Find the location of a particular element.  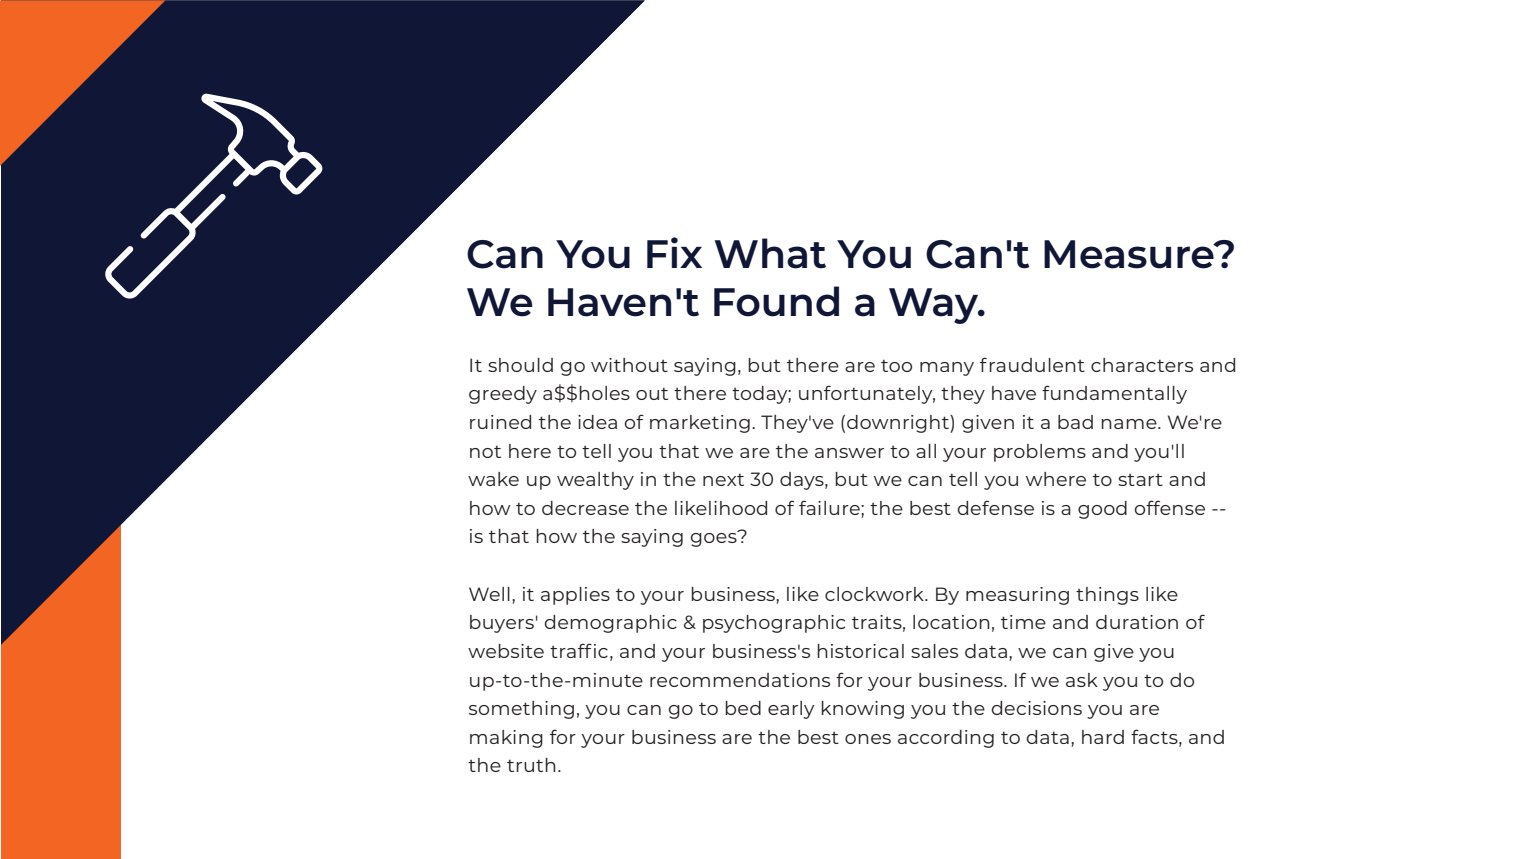

hard is located at coordinates (1103, 737).
